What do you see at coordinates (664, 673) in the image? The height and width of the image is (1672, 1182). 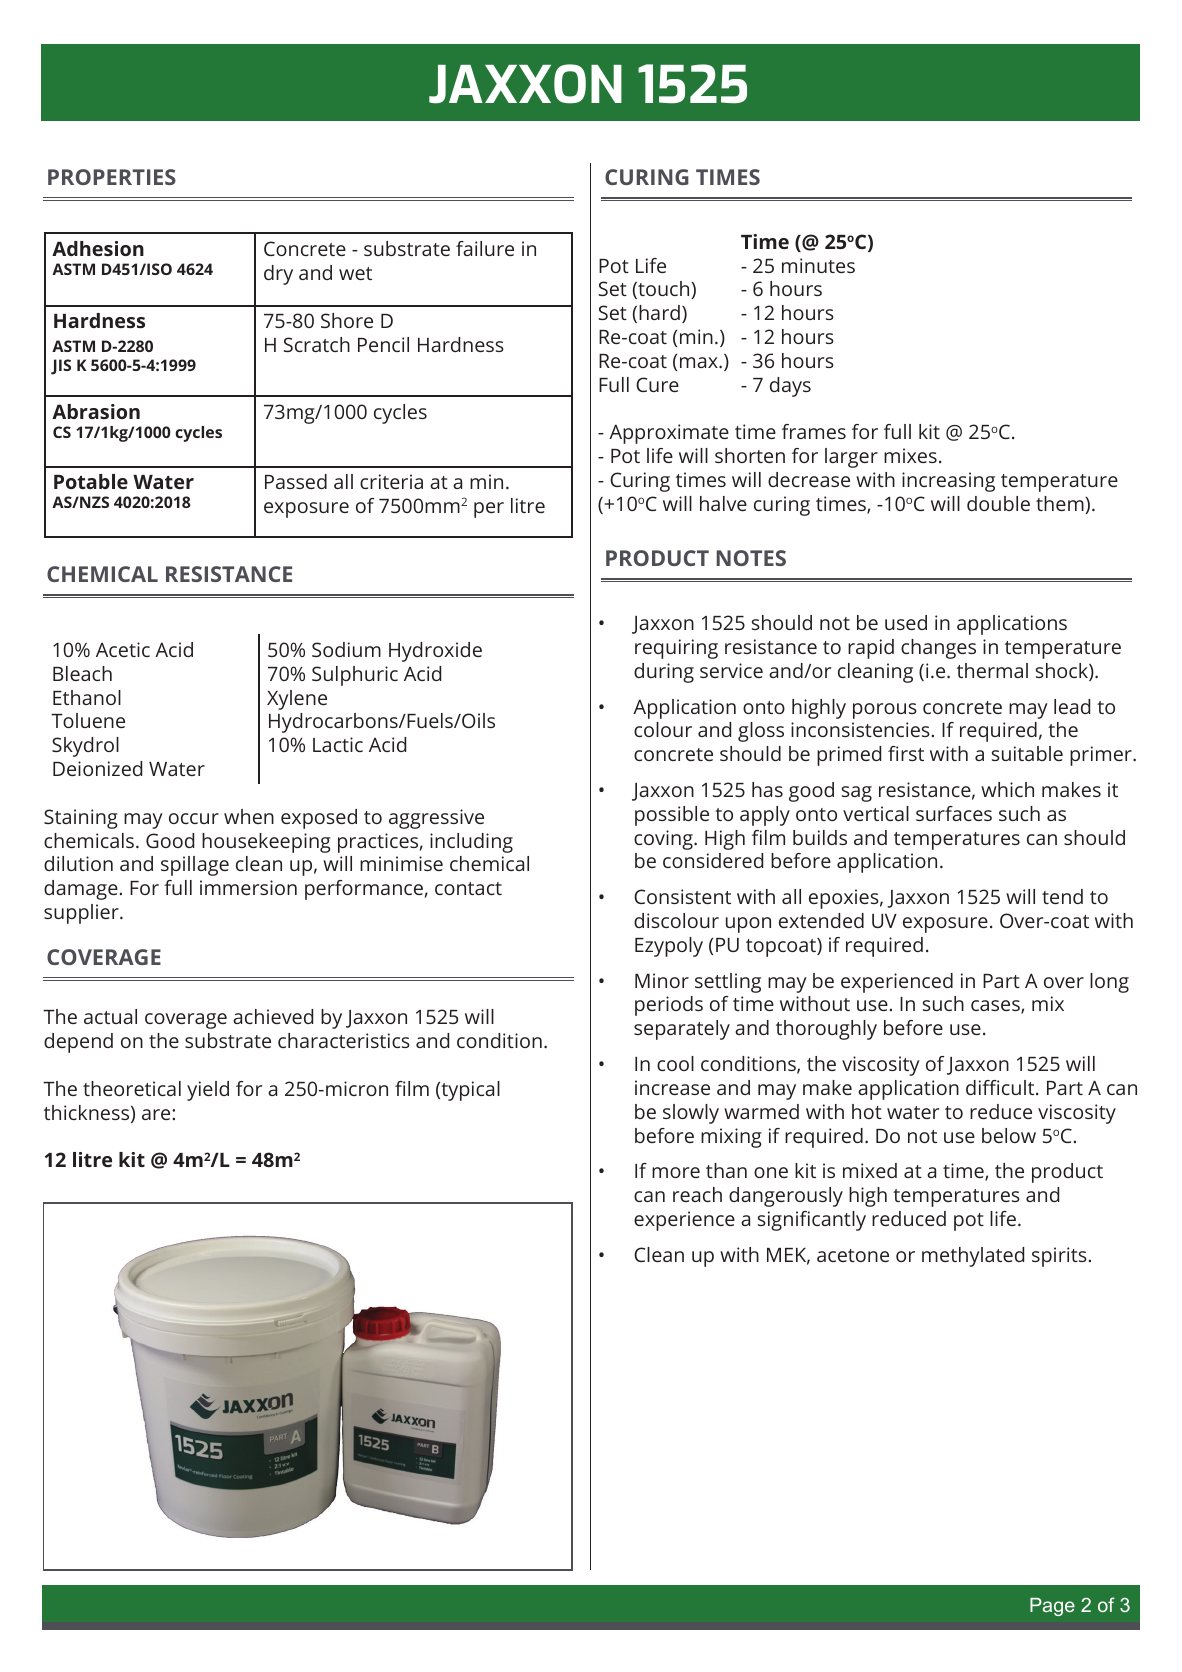 I see `during` at bounding box center [664, 673].
